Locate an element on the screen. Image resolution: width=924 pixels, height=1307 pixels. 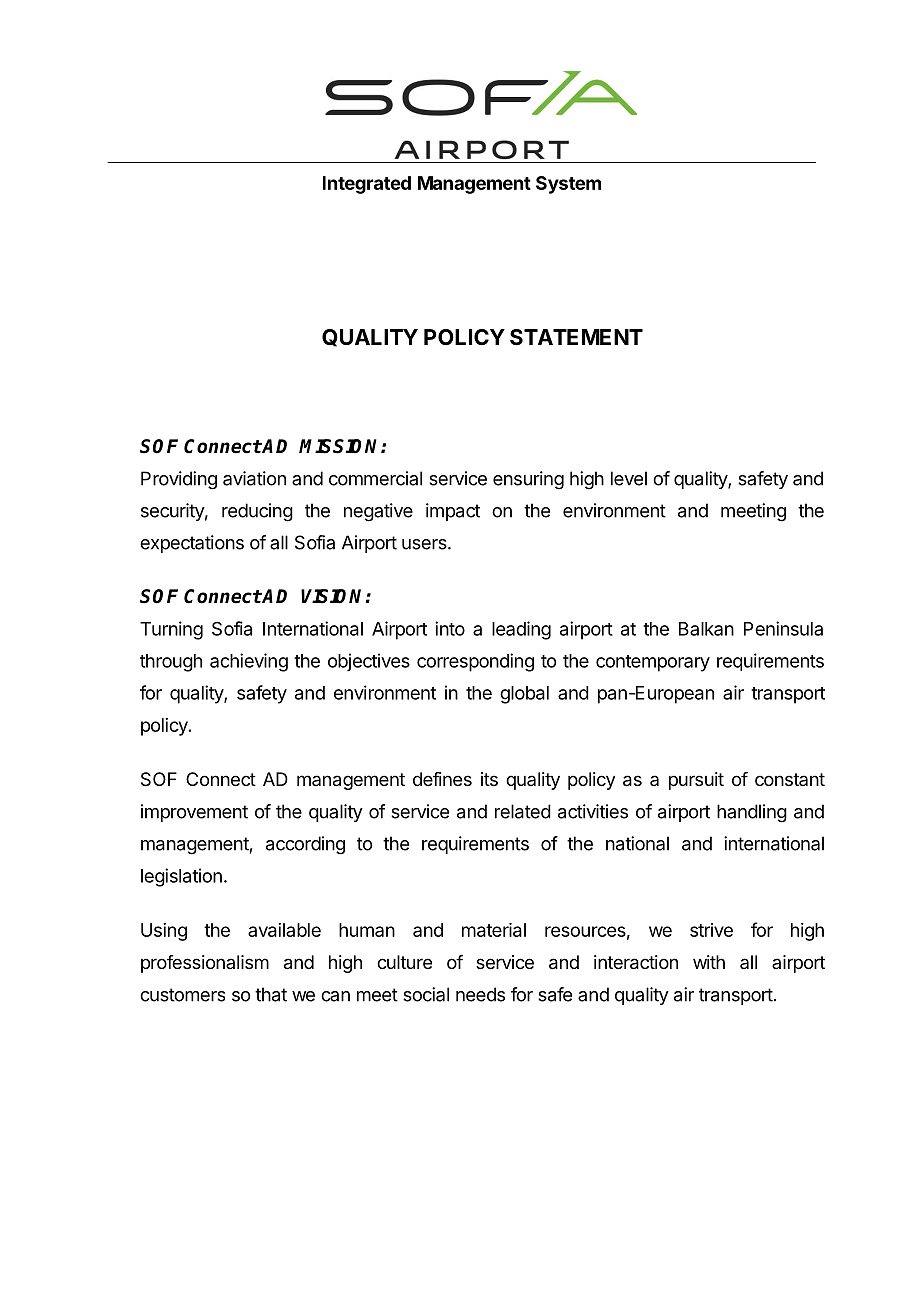
System is located at coordinates (568, 185).
